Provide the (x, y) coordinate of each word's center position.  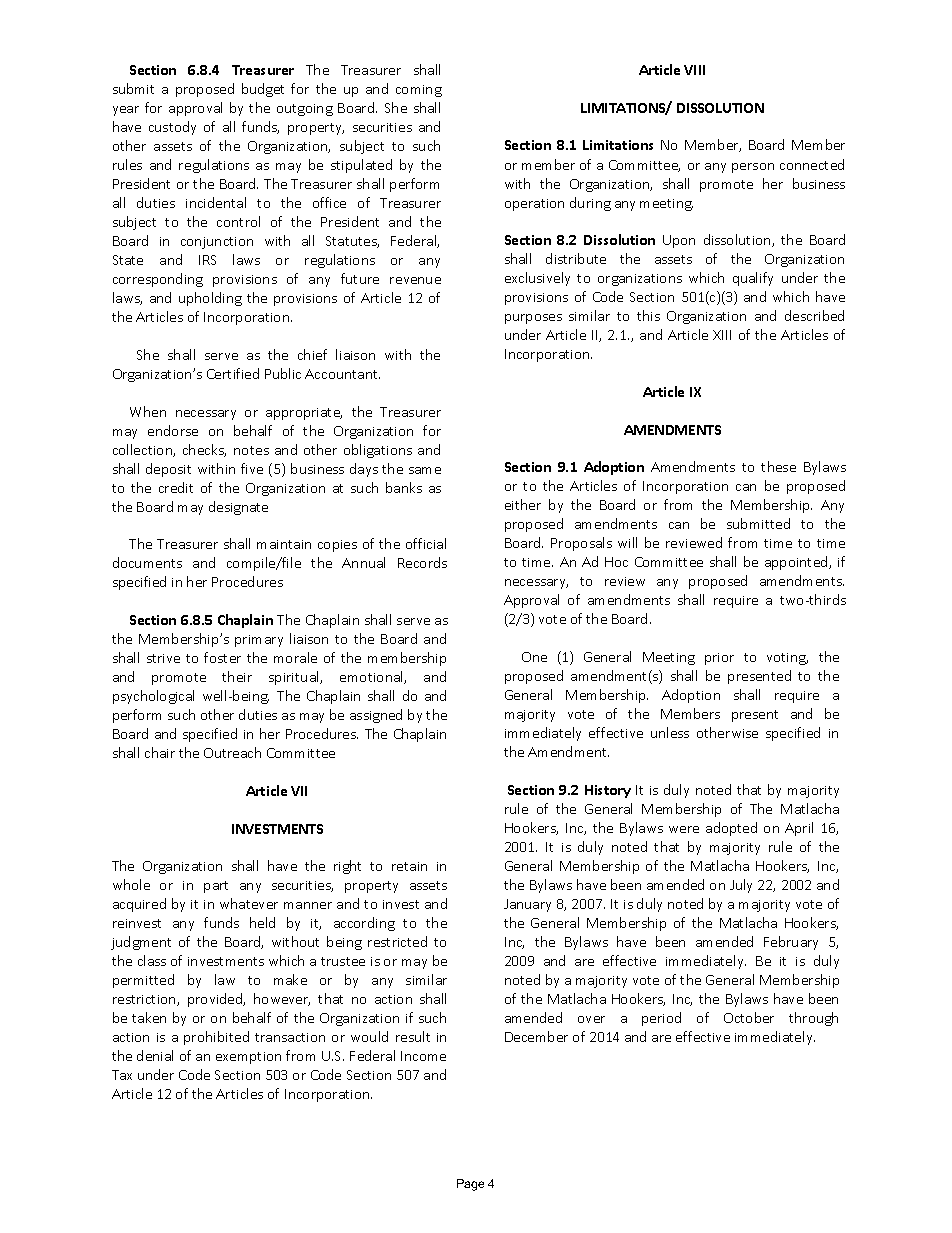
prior (719, 659)
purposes (533, 319)
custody (172, 128)
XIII (722, 335)
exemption (248, 1058)
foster (222, 657)
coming (419, 91)
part (216, 887)
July (741, 886)
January (527, 905)
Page (470, 1185)
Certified (233, 373)
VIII (694, 70)
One (534, 657)
